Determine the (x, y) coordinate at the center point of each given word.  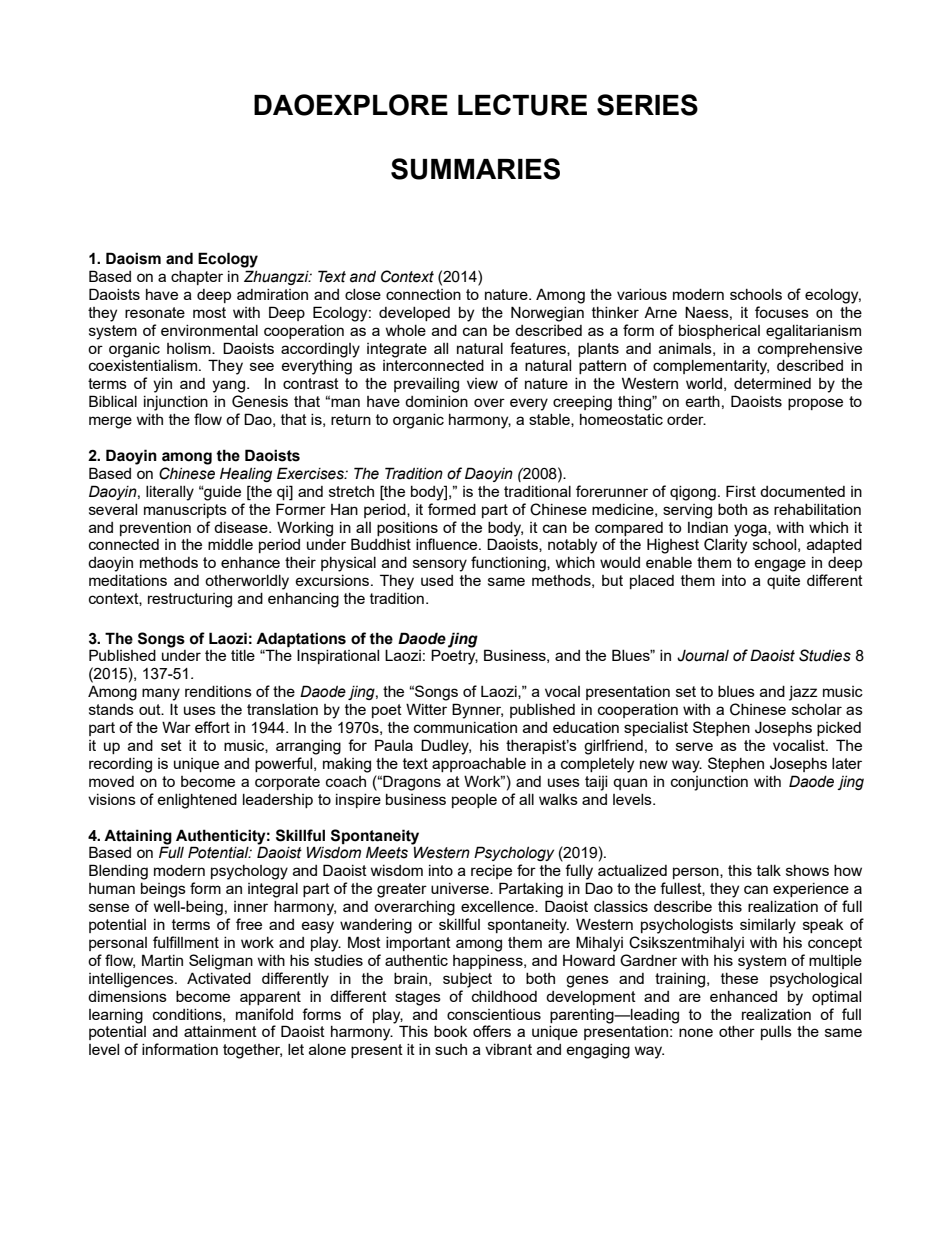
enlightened (197, 801)
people (474, 801)
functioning (509, 564)
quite (783, 582)
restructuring (190, 600)
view (482, 383)
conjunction (709, 783)
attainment (220, 1031)
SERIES (647, 105)
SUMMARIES (475, 169)
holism (190, 348)
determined (772, 383)
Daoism (133, 258)
